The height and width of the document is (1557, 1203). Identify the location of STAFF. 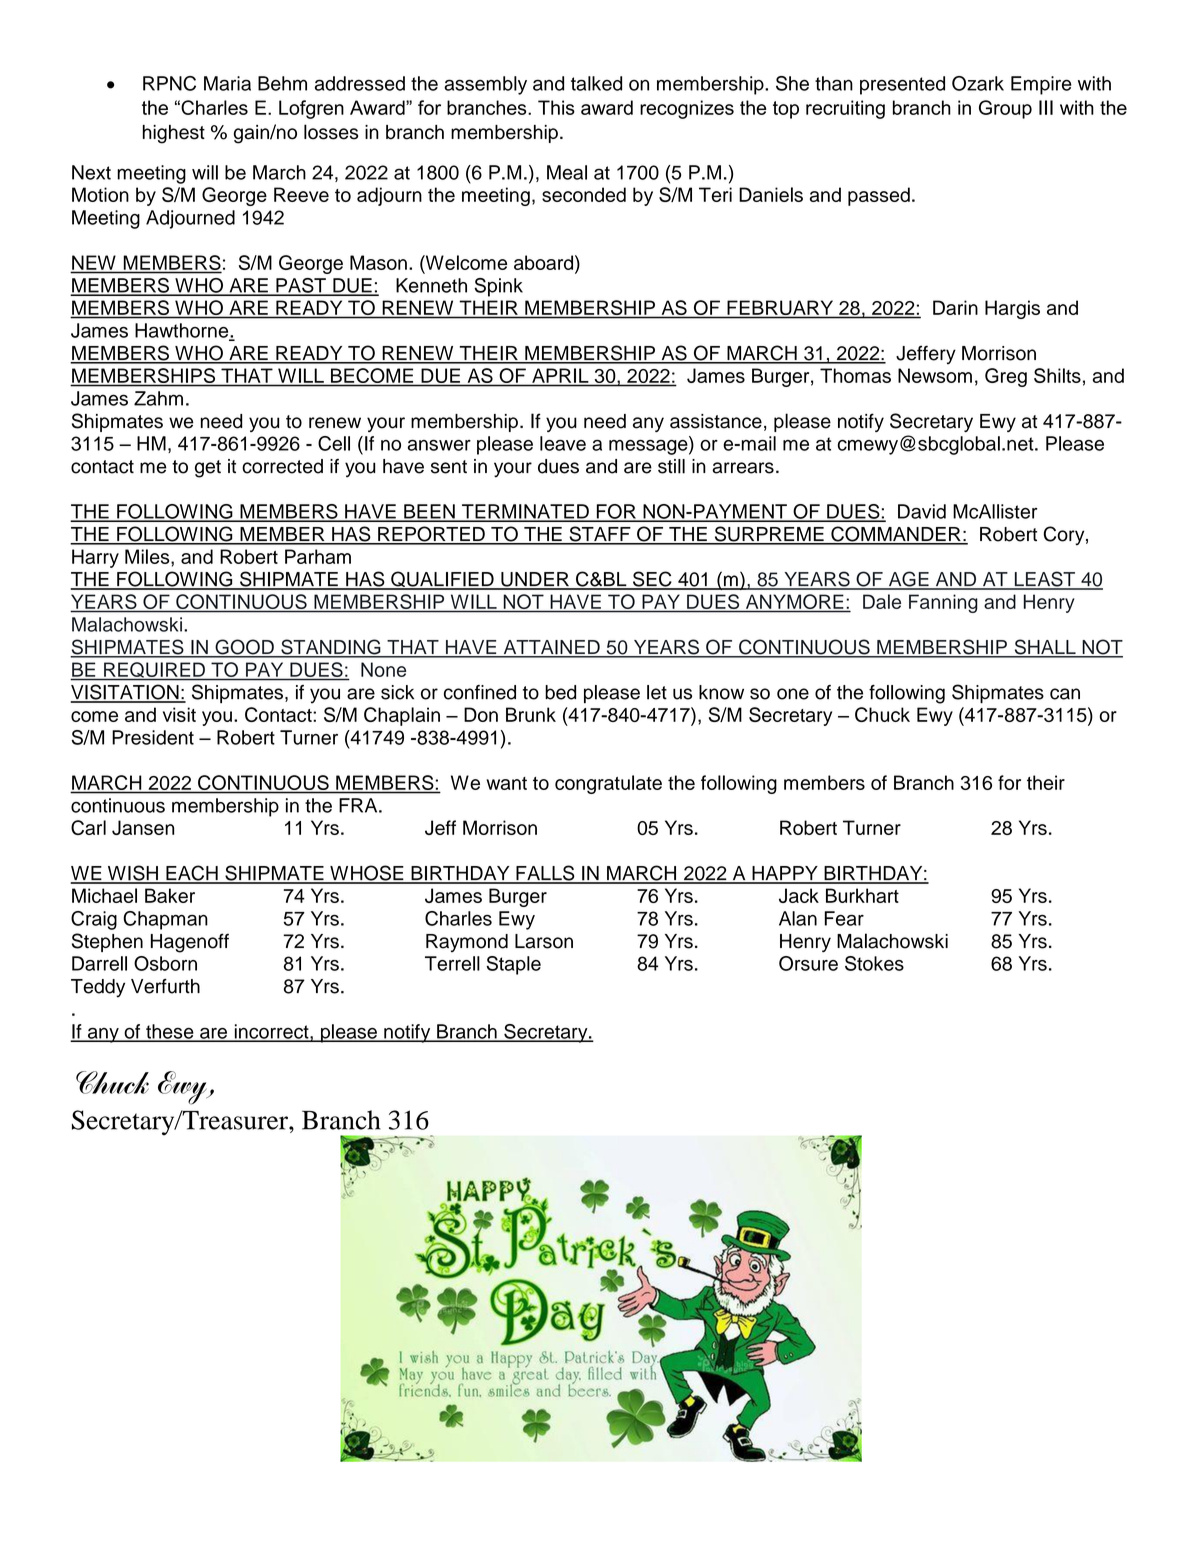
(600, 535).
